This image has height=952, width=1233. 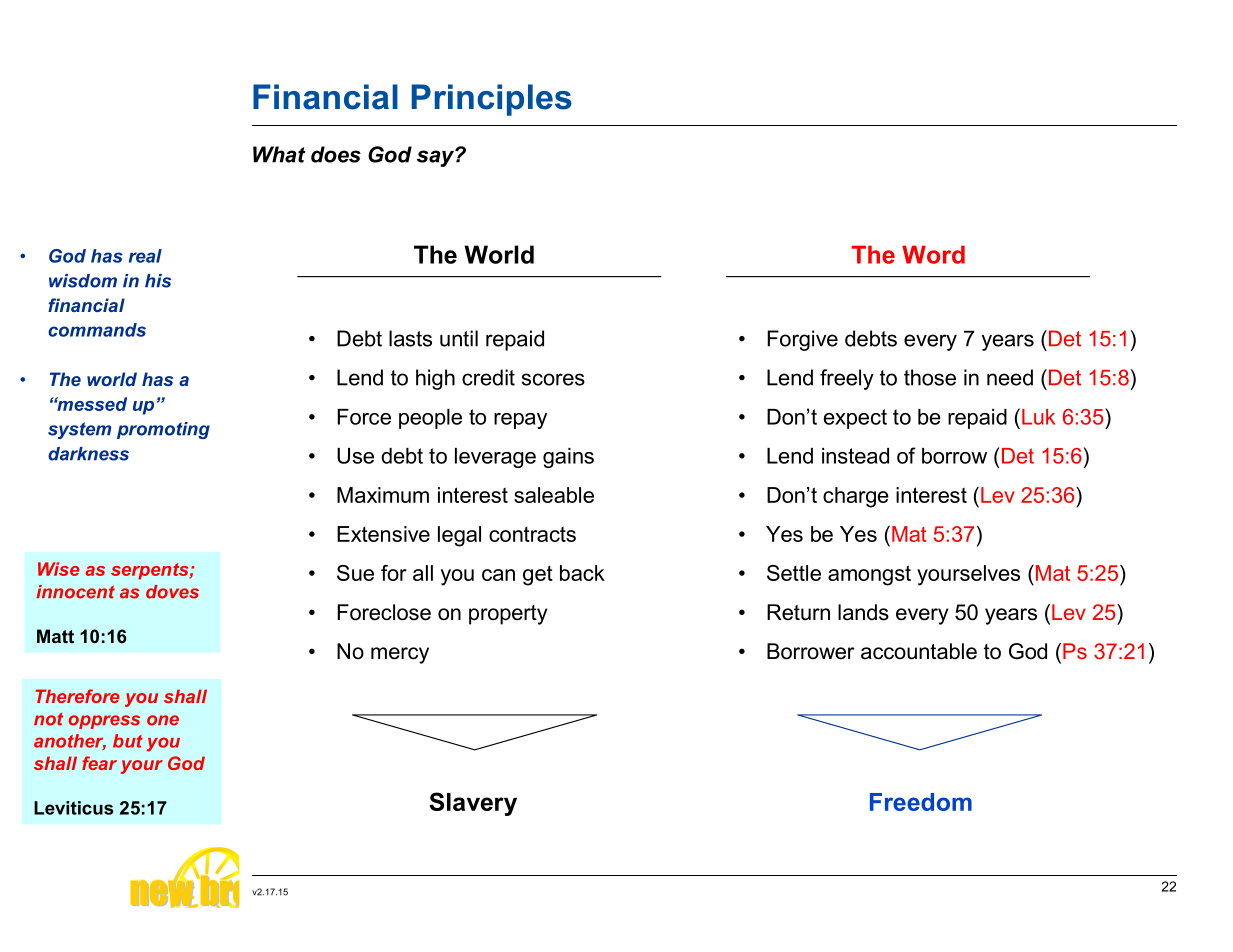 What do you see at coordinates (99, 763) in the image?
I see `fear` at bounding box center [99, 763].
